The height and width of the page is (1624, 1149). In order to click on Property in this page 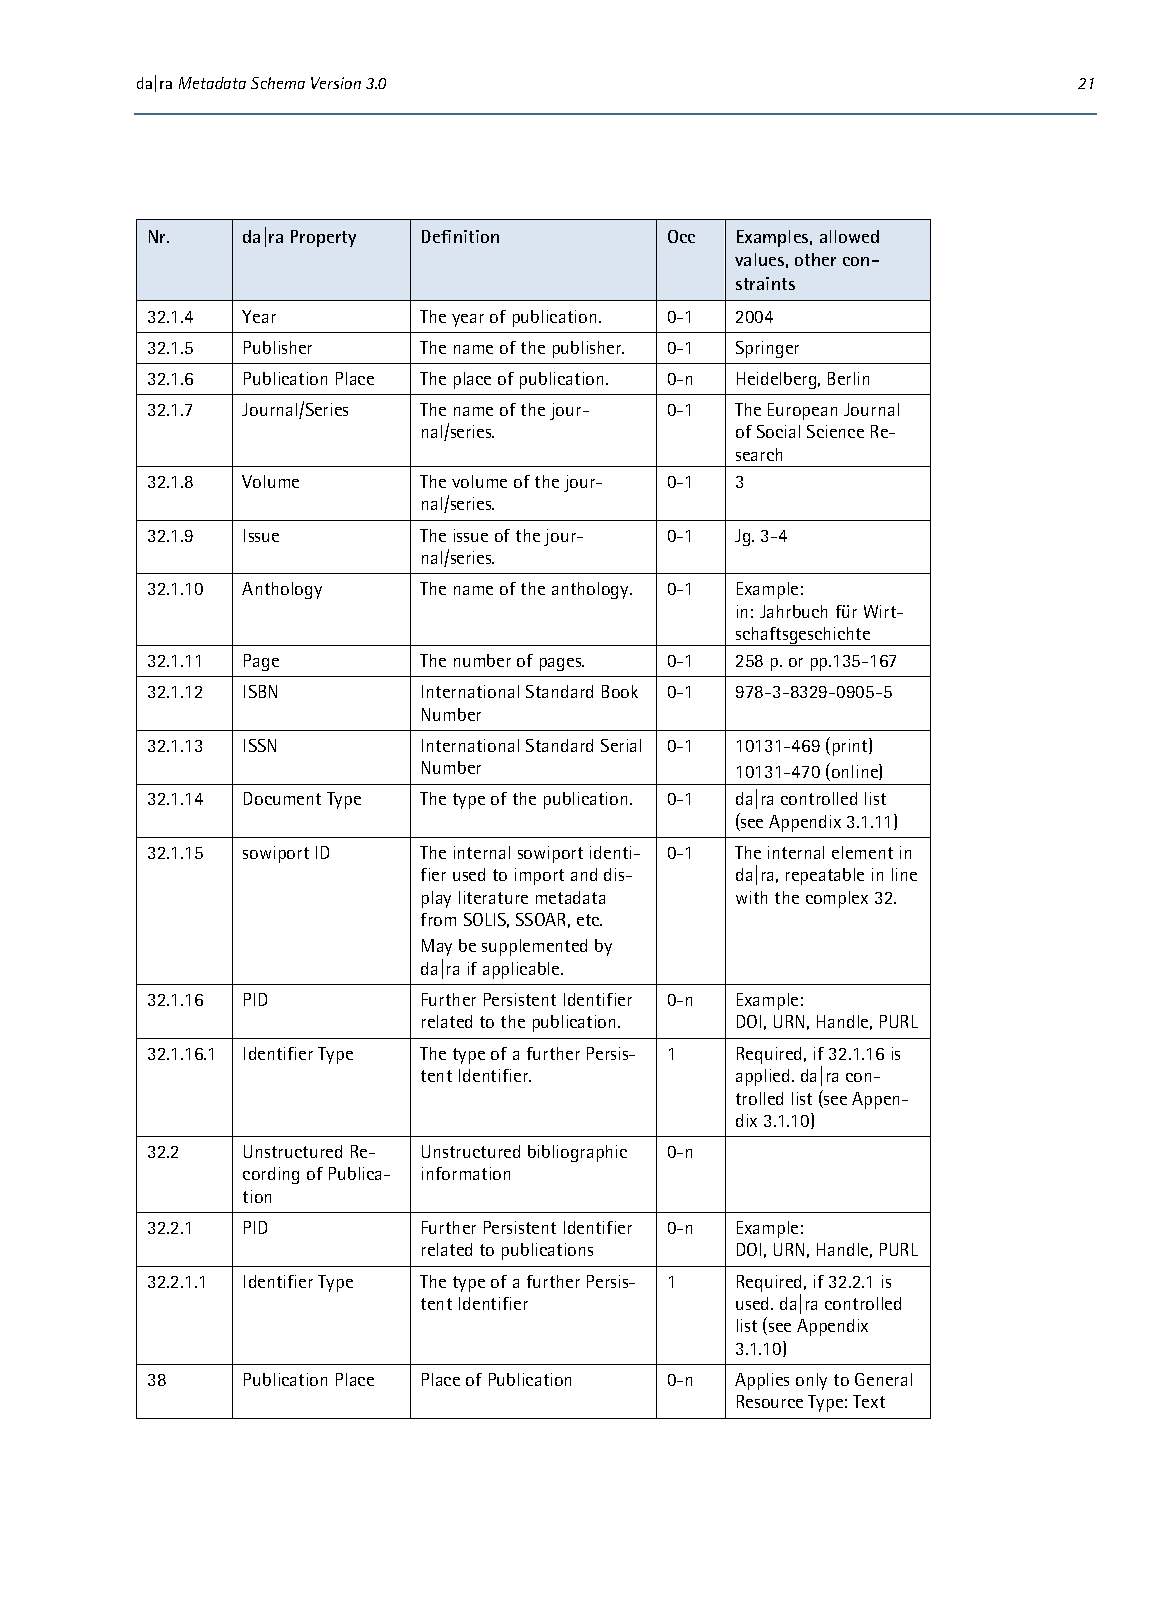, I will do `click(323, 238)`.
